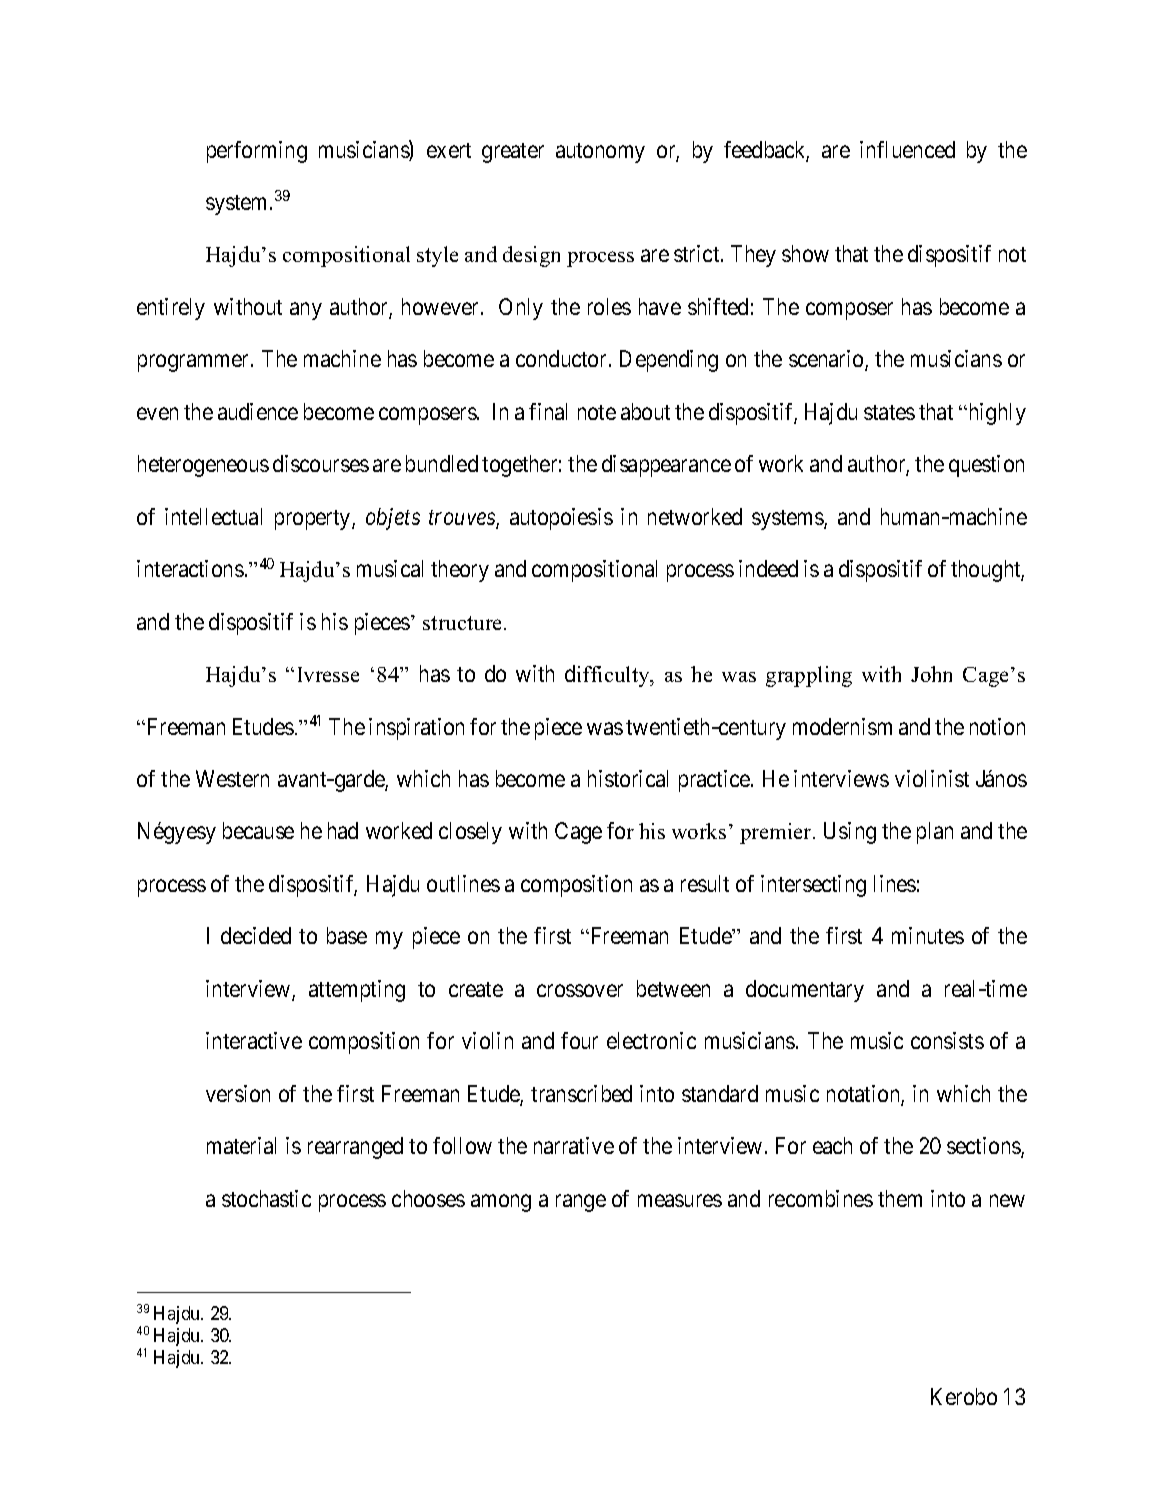 The height and width of the screenshot is (1505, 1163). I want to click on them, so click(900, 1198).
